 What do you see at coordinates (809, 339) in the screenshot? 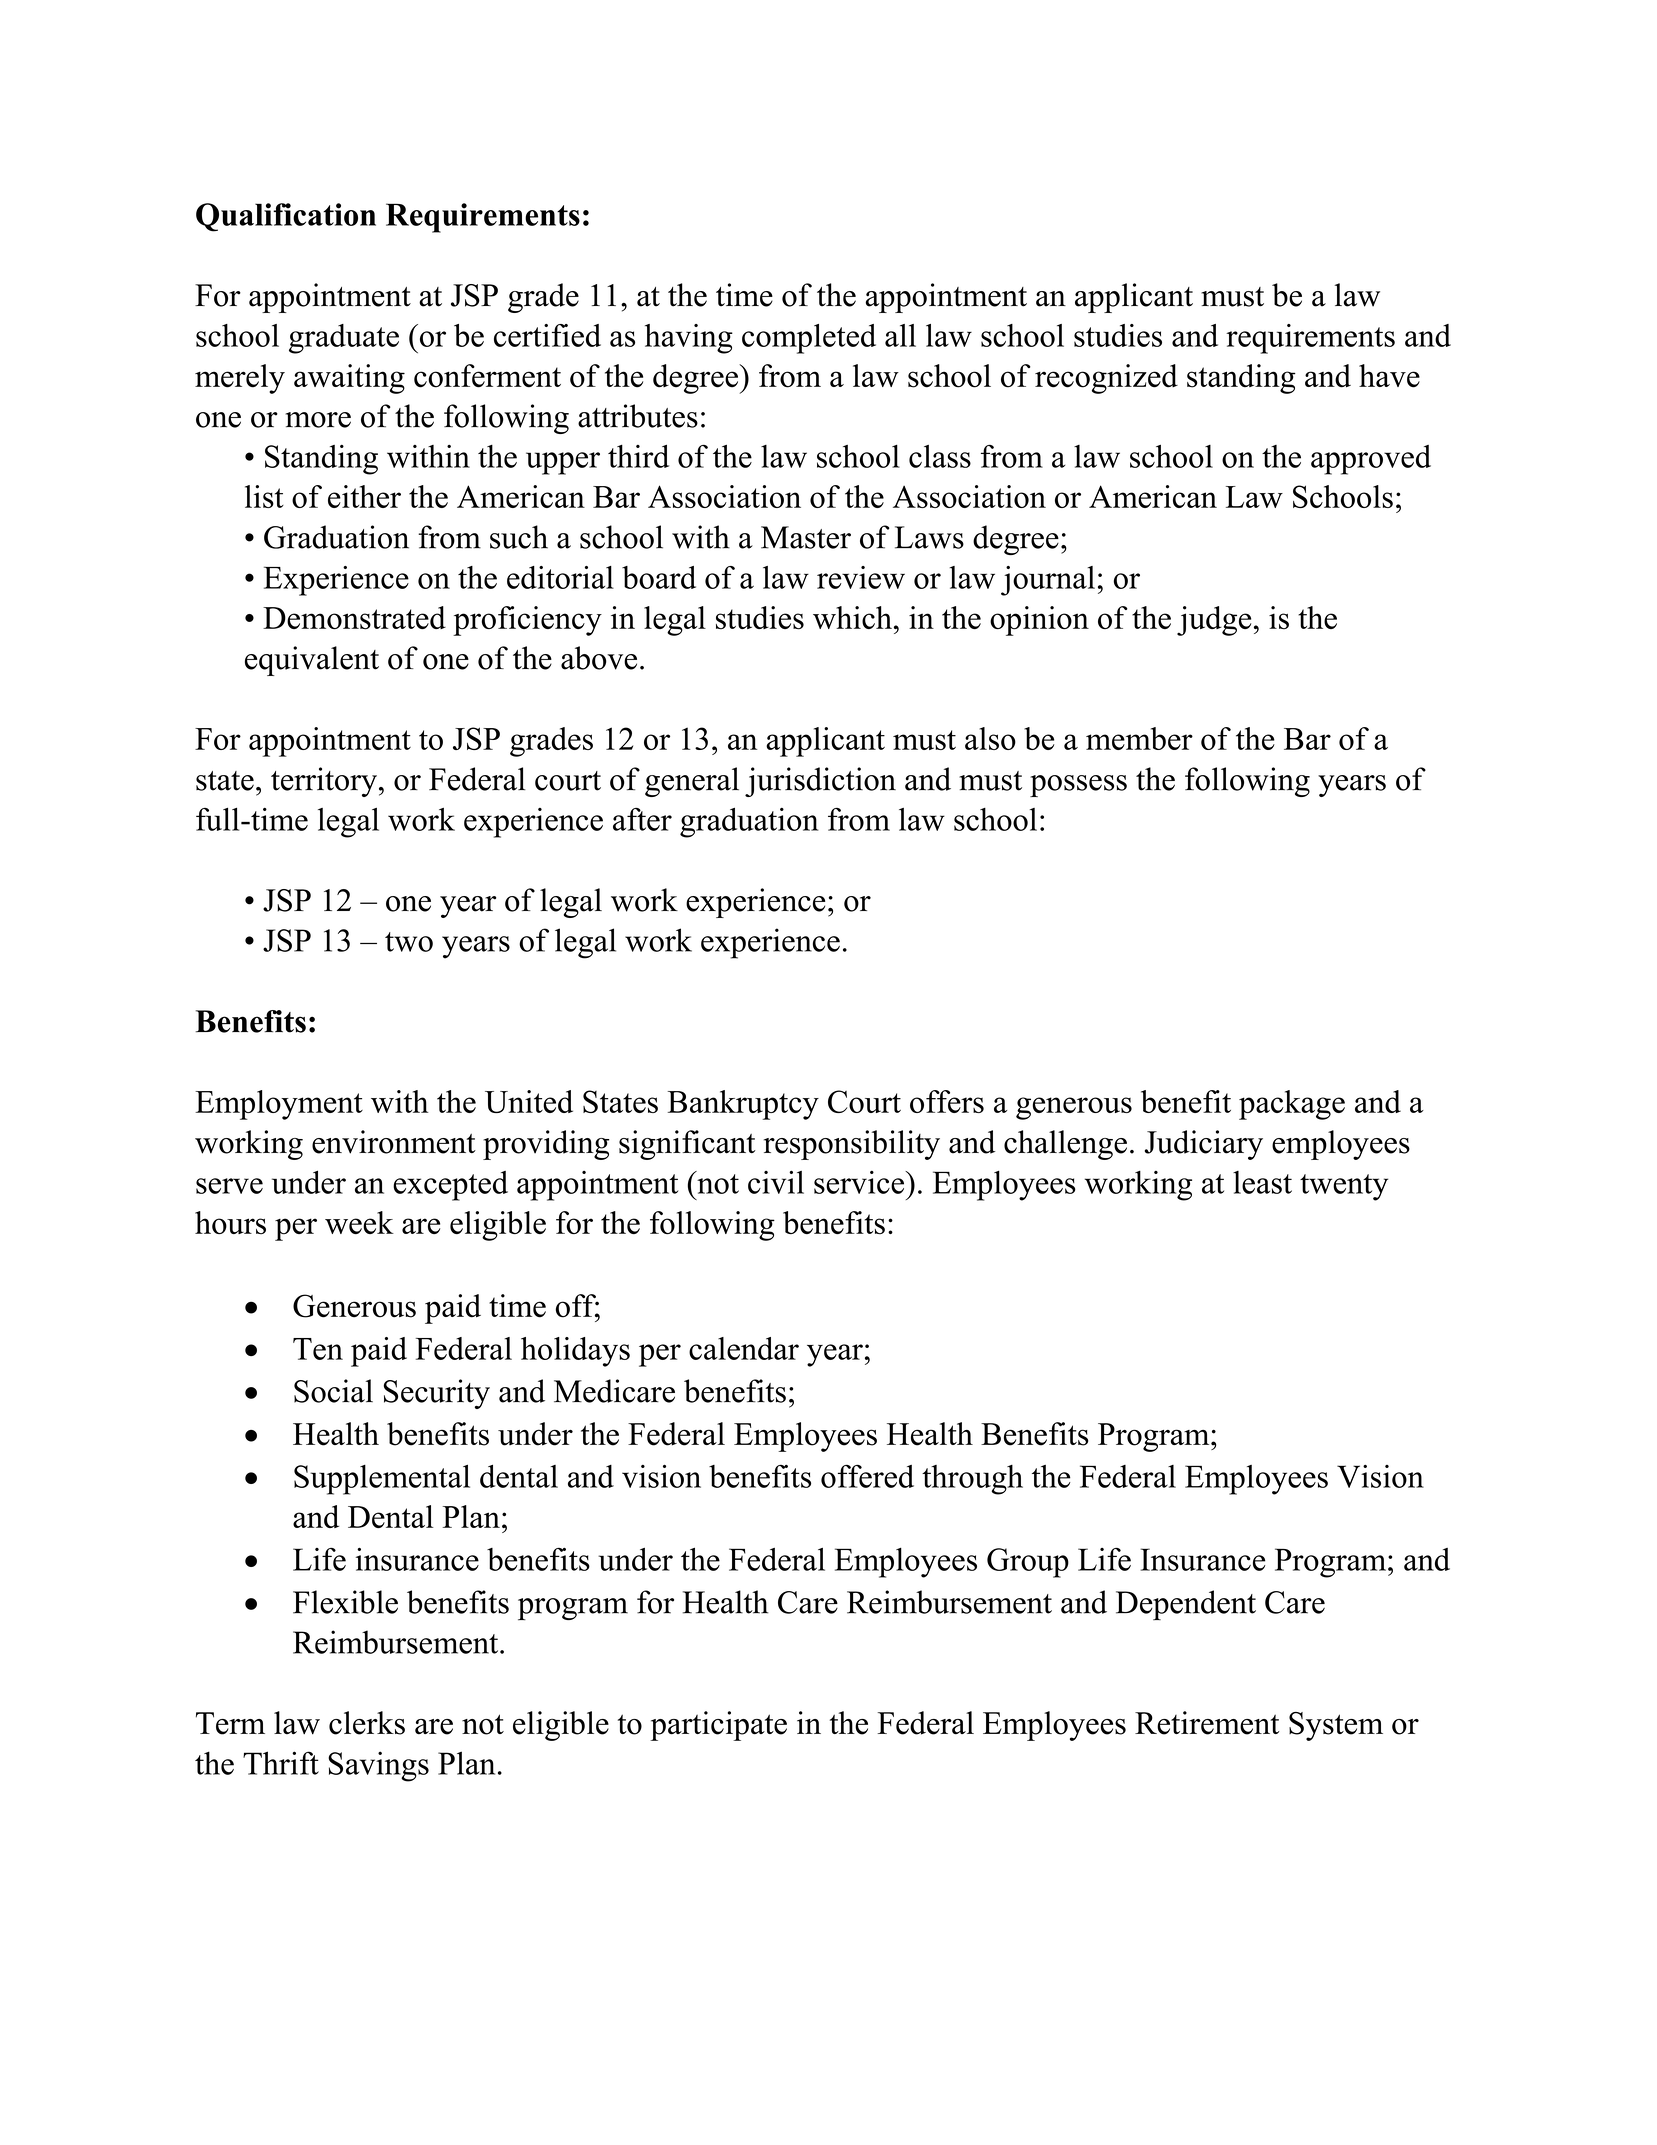
I see `completed` at bounding box center [809, 339].
